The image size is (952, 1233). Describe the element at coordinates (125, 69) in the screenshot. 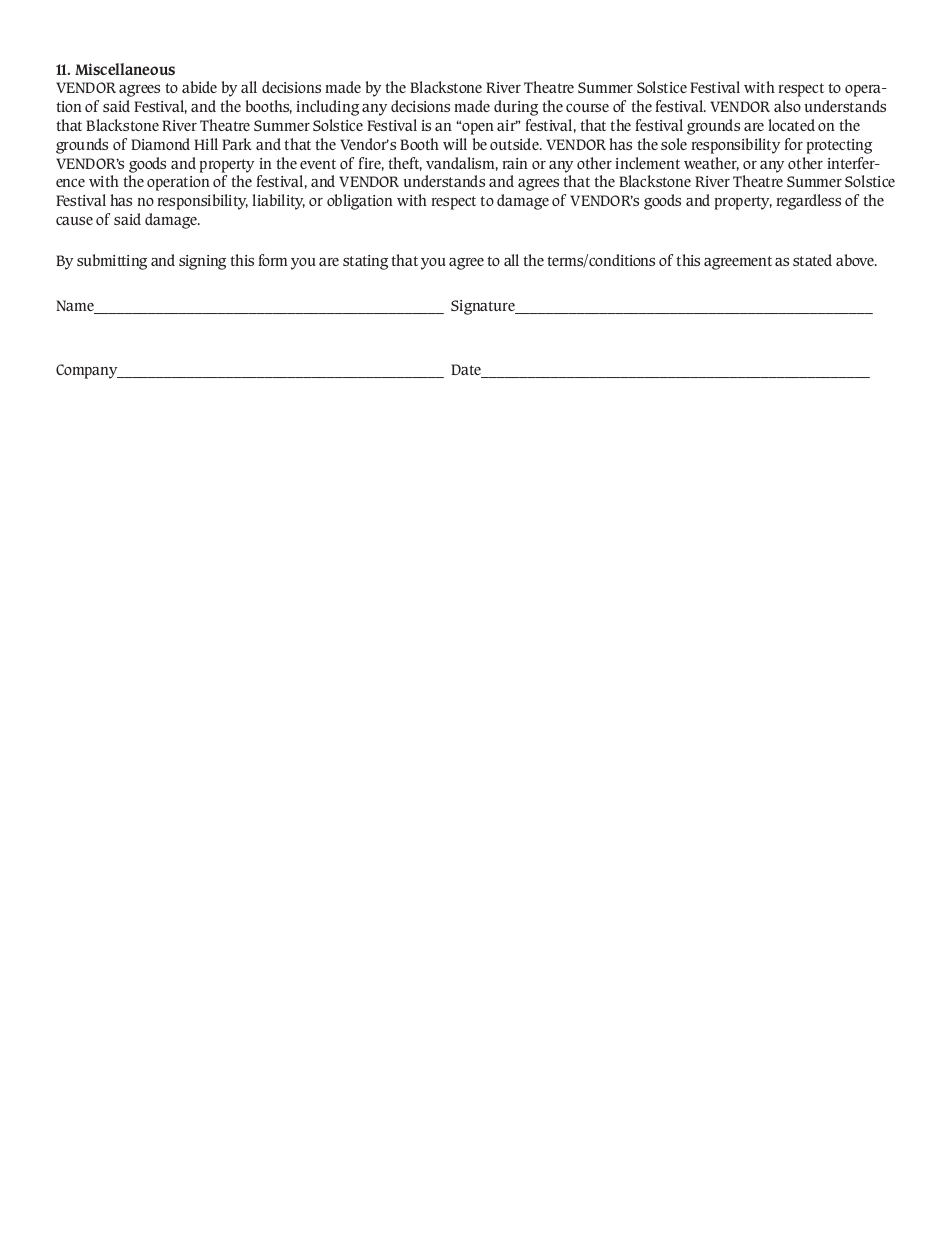

I see `Miscellaneous` at that location.
